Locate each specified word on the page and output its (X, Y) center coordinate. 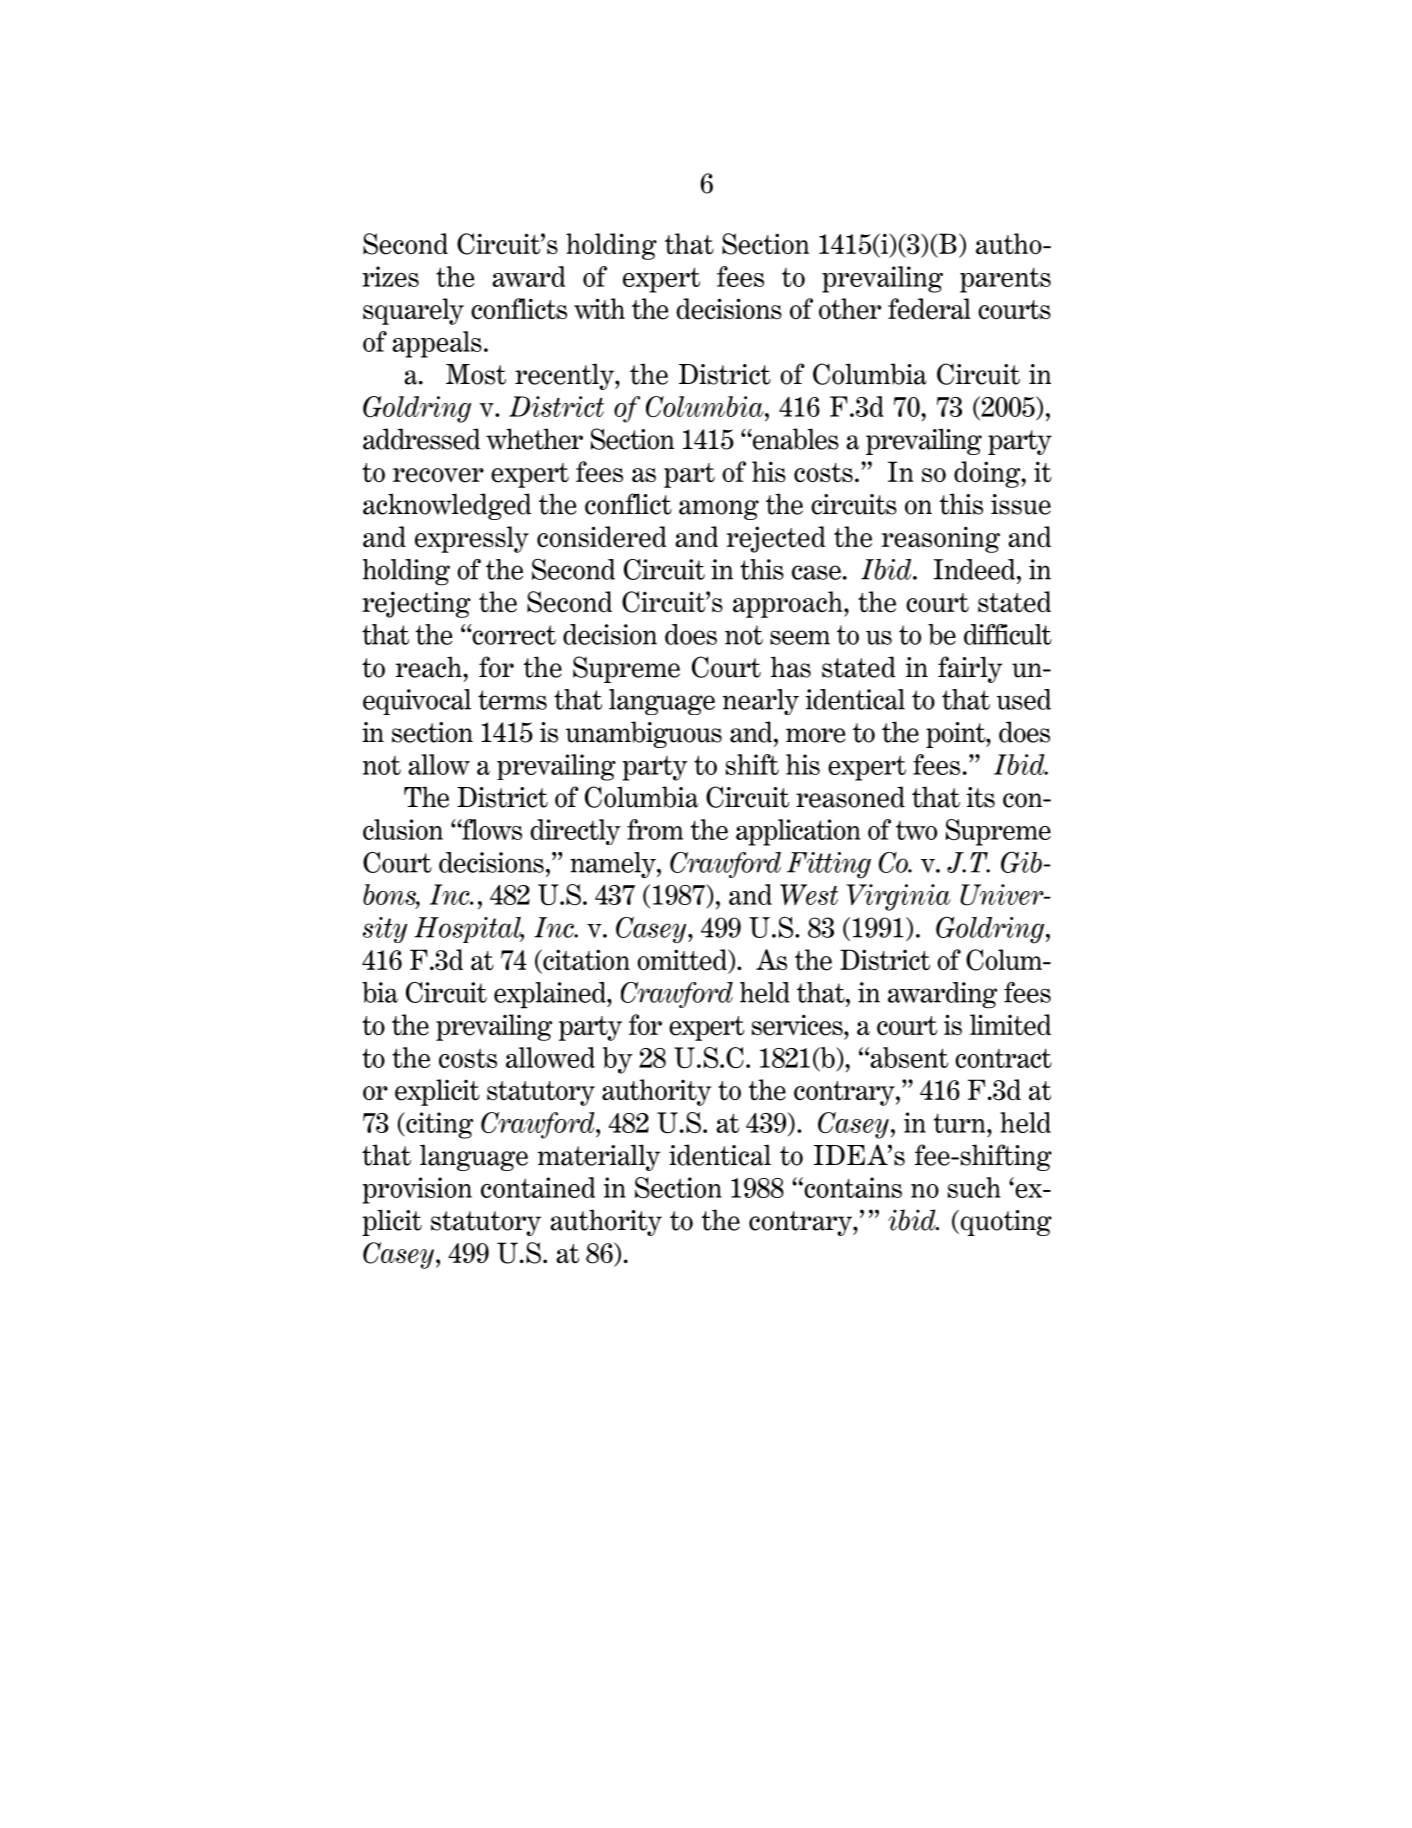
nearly (761, 702)
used (1024, 699)
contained (538, 1187)
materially (599, 1157)
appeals (437, 344)
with (599, 309)
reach (430, 667)
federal (929, 309)
